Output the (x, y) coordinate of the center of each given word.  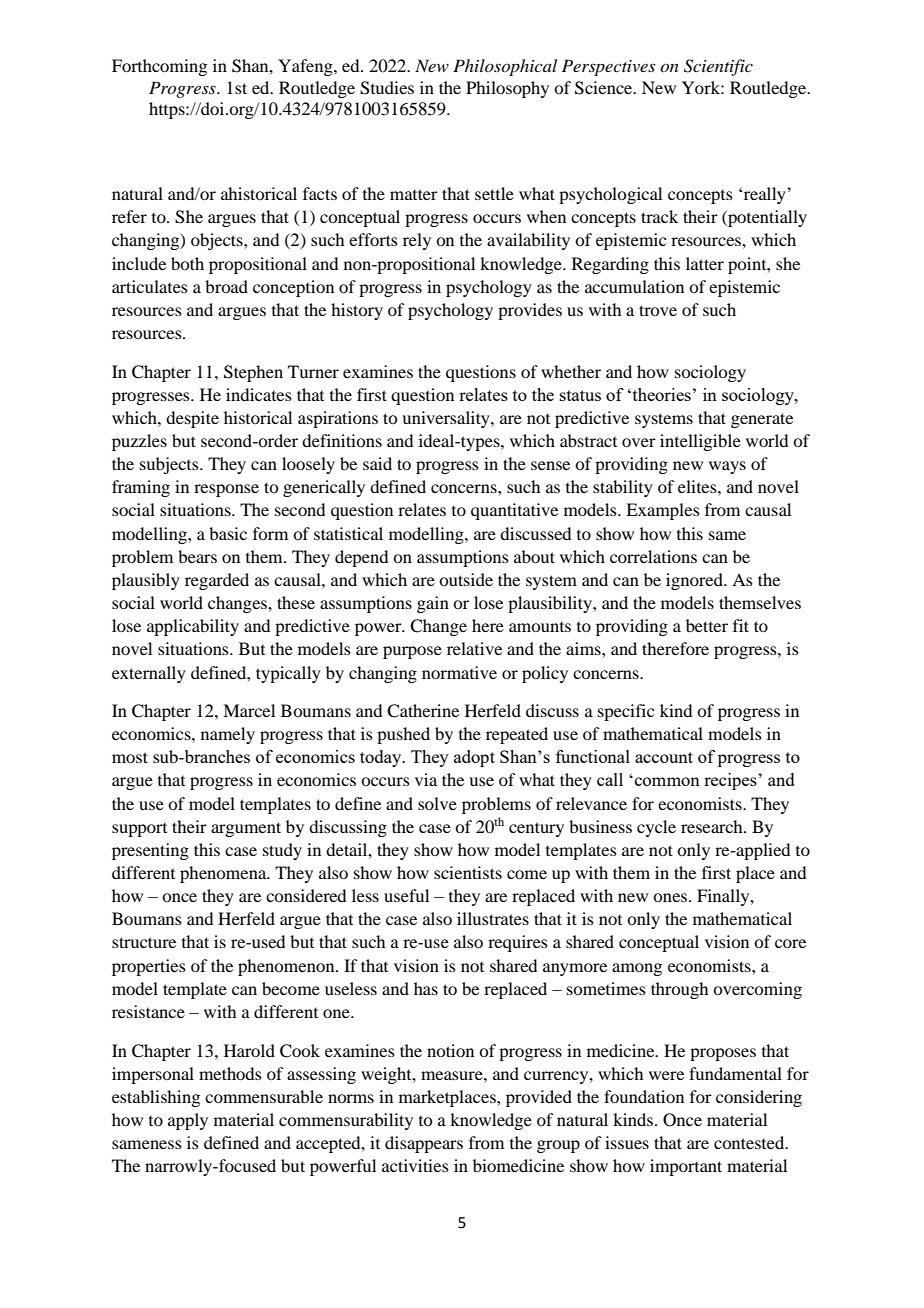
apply (188, 1121)
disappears (424, 1144)
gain (433, 604)
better (707, 625)
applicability (193, 627)
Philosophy (507, 89)
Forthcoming (159, 67)
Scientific (718, 67)
